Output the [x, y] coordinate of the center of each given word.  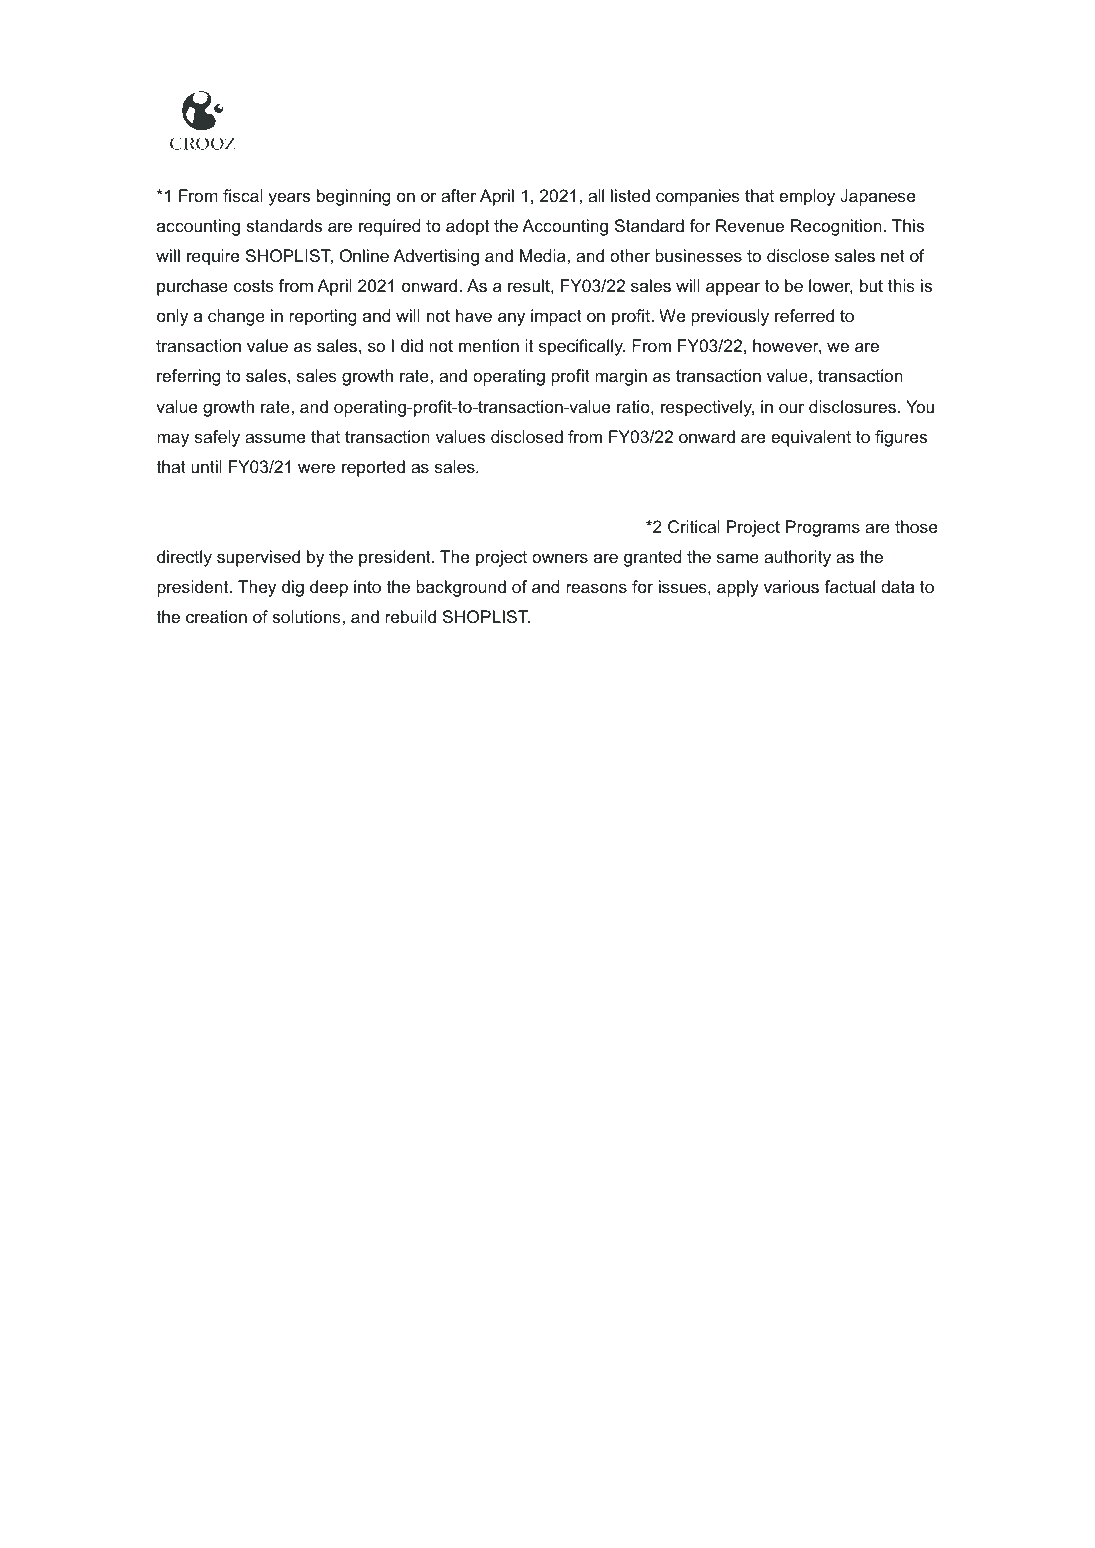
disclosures [852, 406]
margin [621, 377]
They [257, 588]
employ [807, 197]
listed [630, 195]
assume [275, 438]
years [289, 199]
